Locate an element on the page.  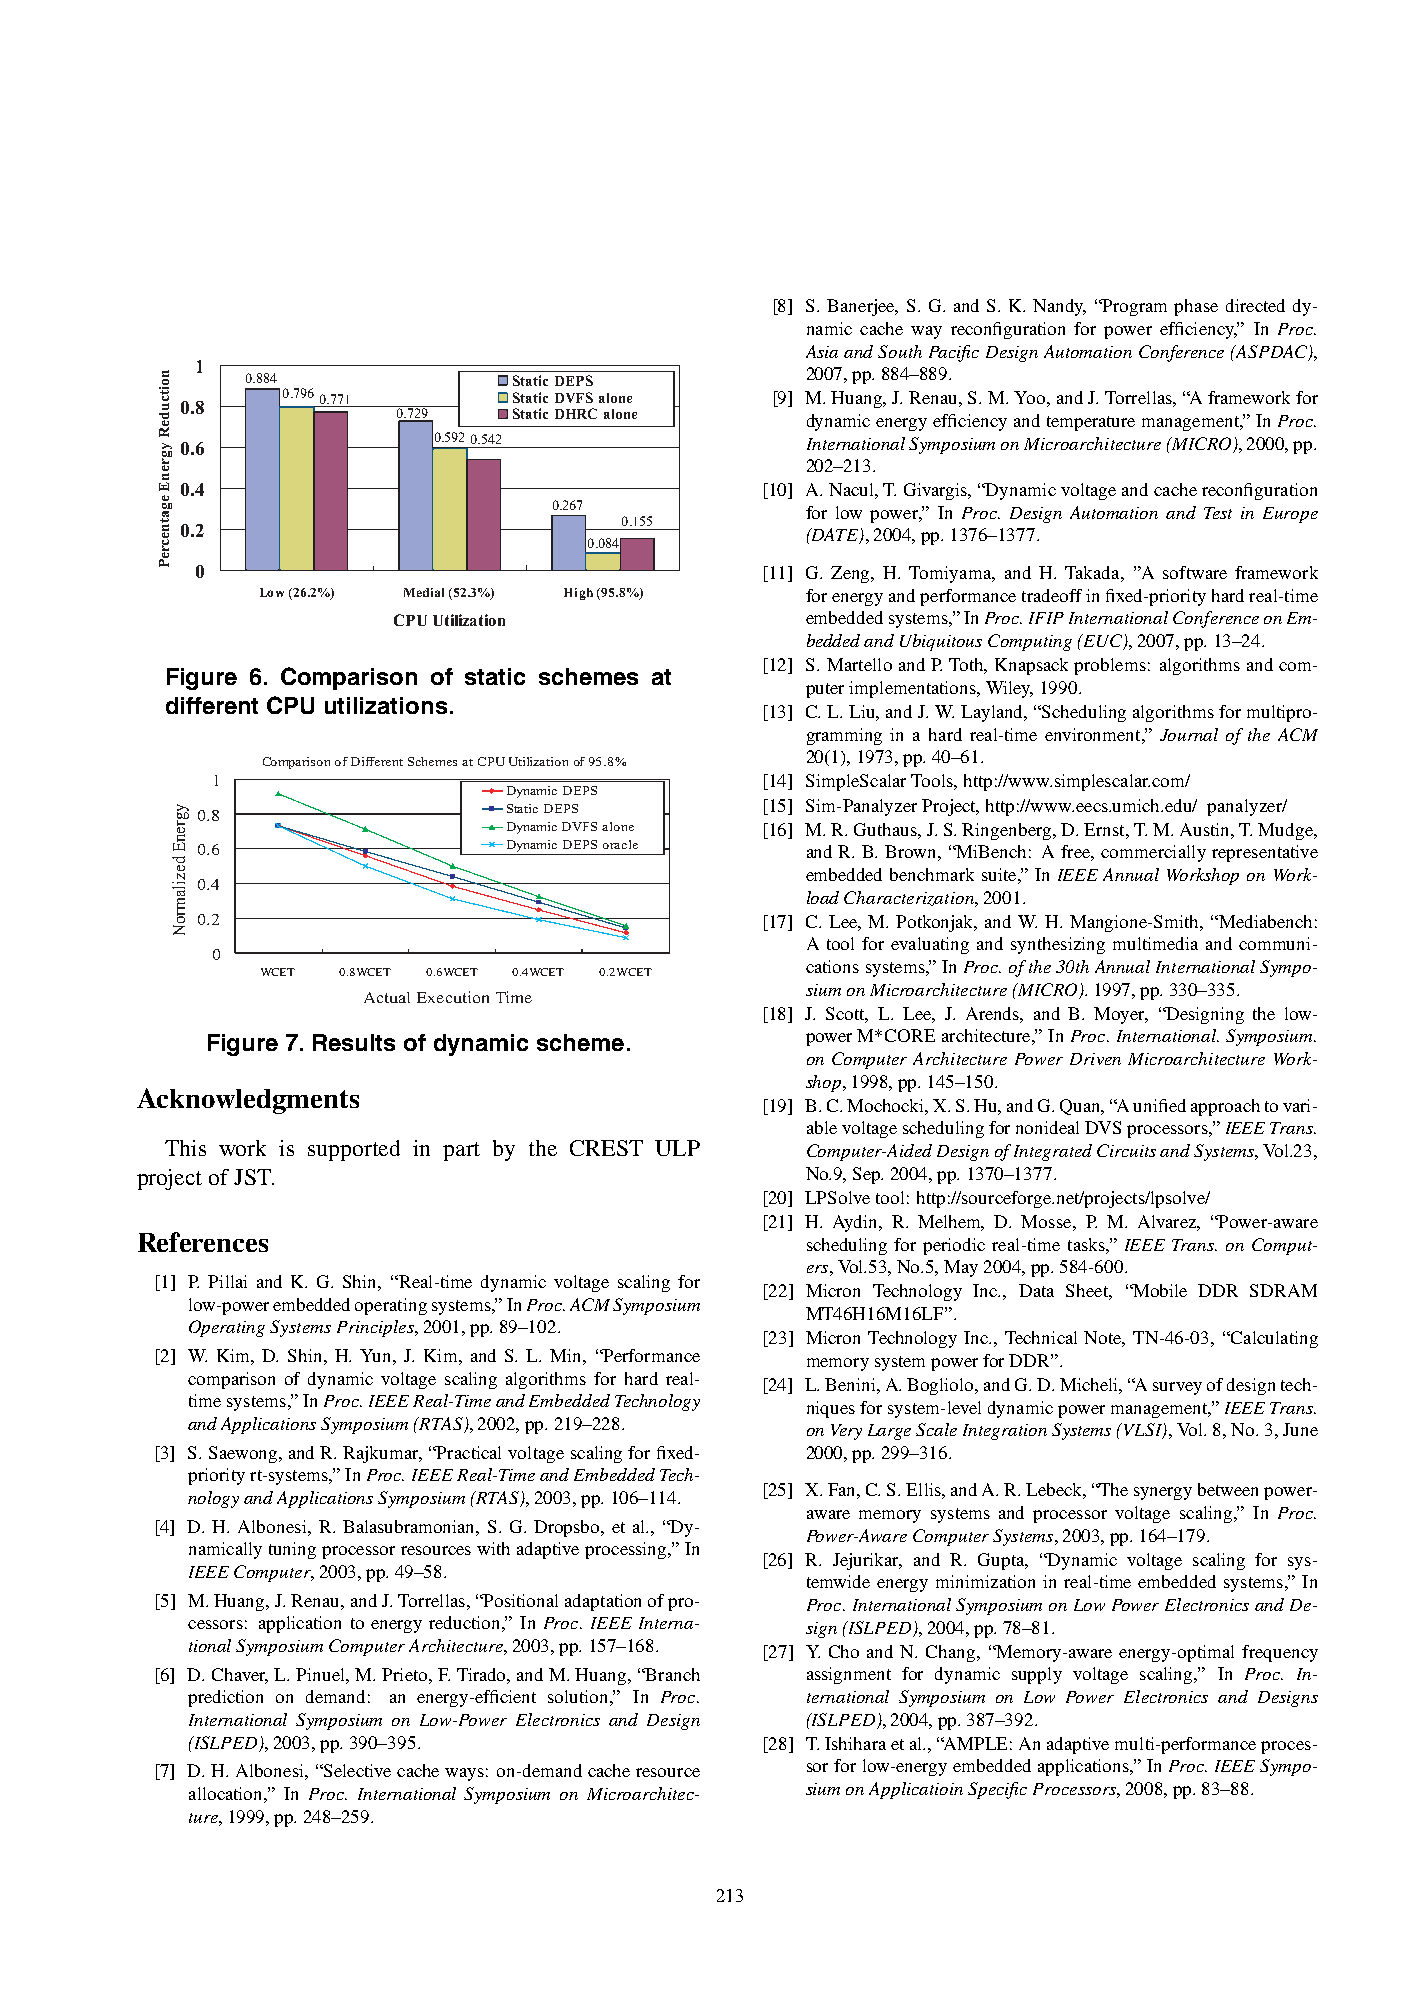
Asia is located at coordinates (822, 351).
